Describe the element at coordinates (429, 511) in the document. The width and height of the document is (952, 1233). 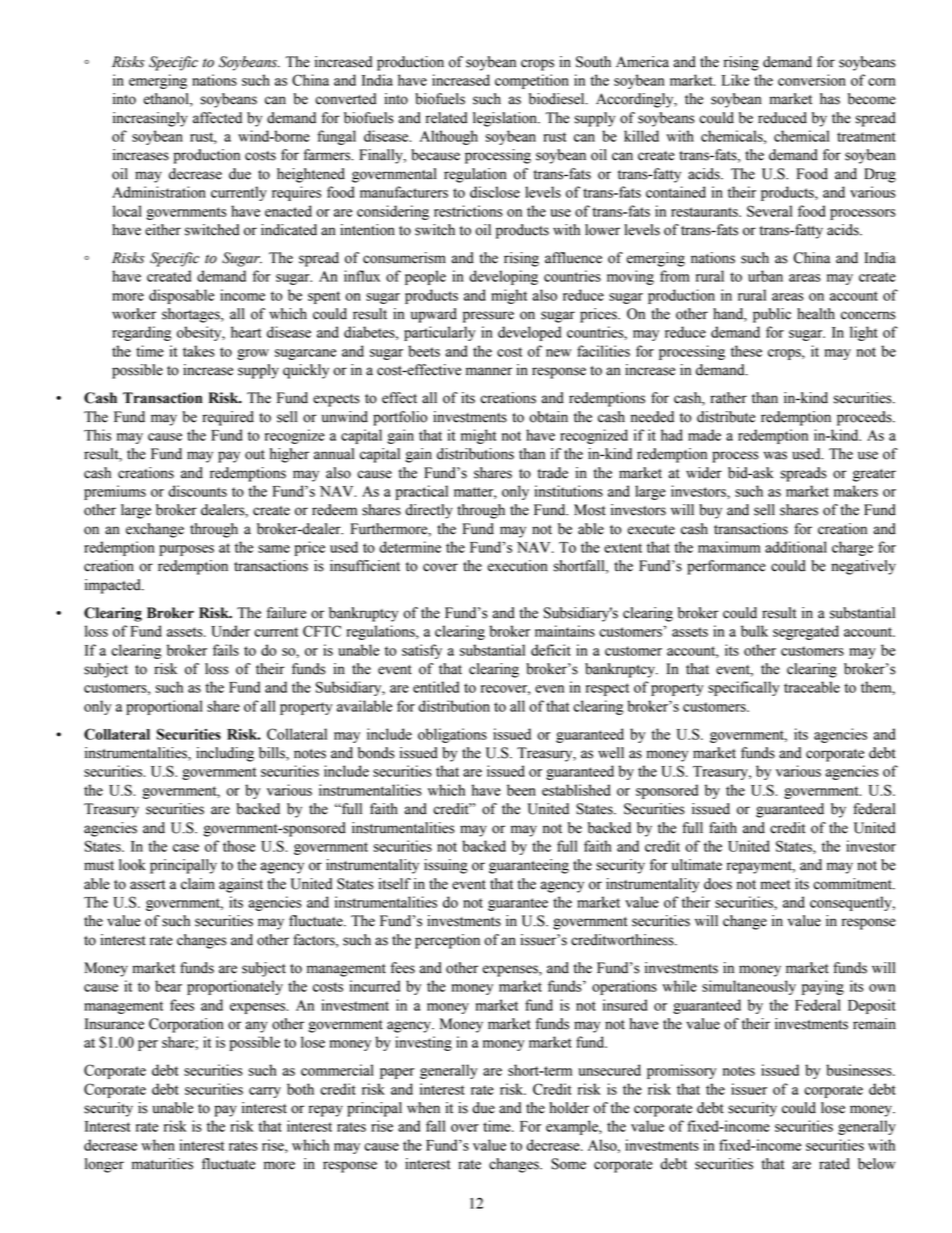
I see `directly` at that location.
